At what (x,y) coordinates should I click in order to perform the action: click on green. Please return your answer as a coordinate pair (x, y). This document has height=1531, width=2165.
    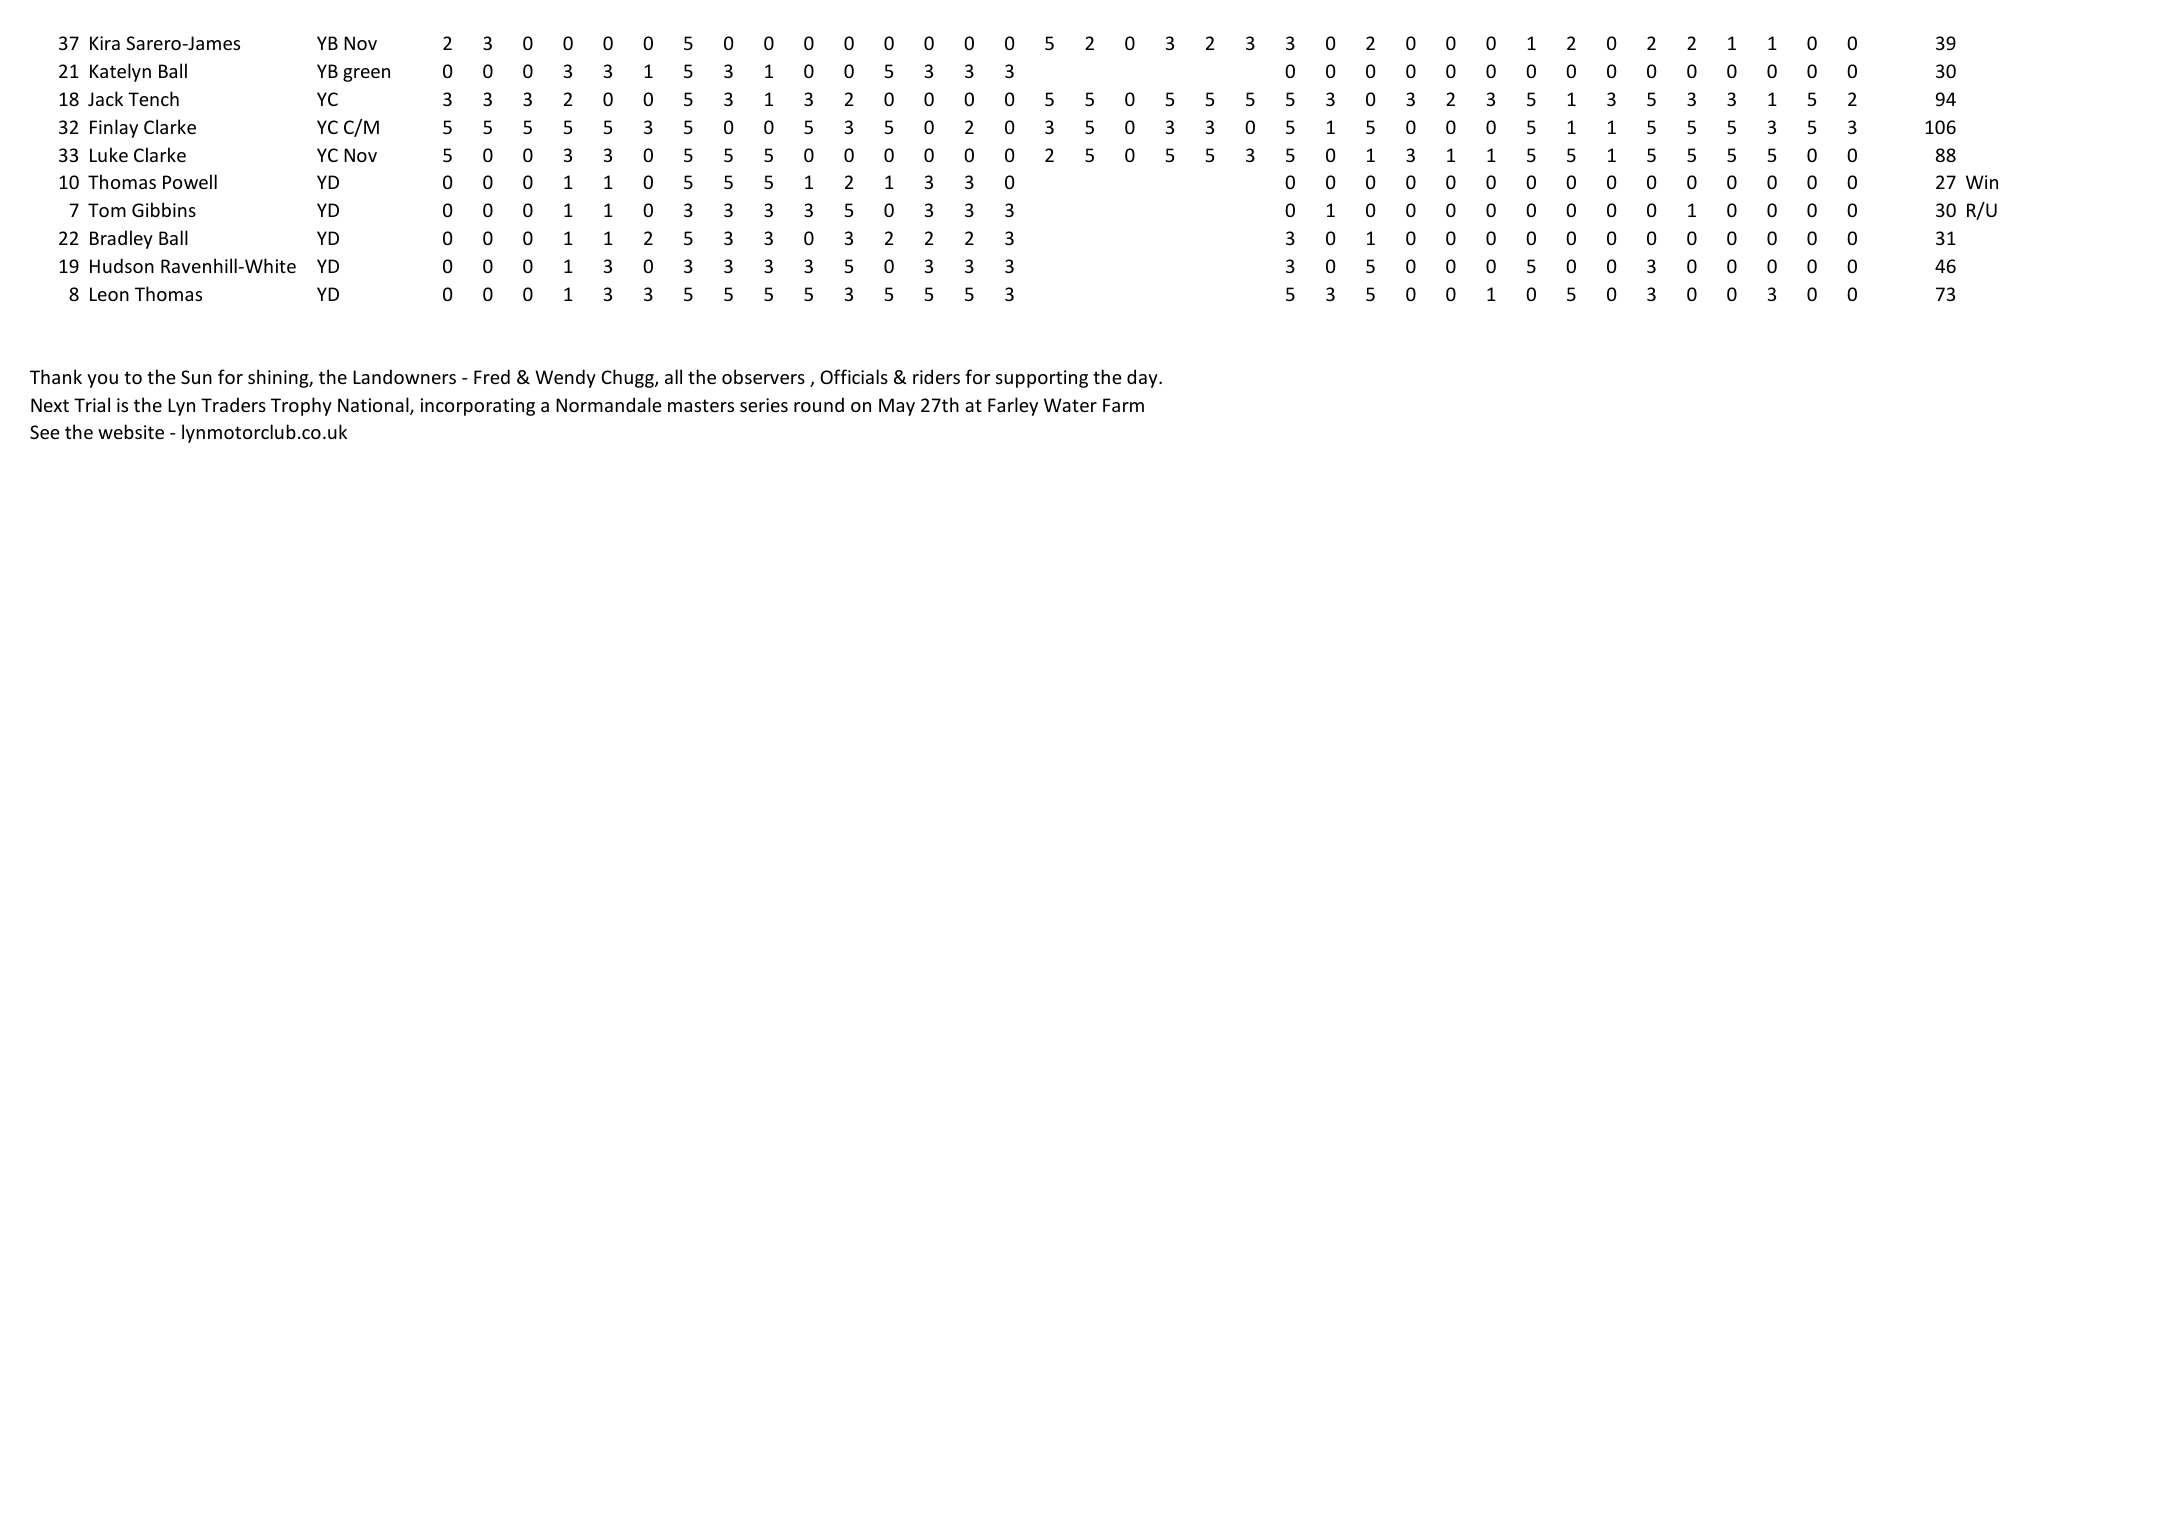
    Looking at the image, I should click on (366, 75).
